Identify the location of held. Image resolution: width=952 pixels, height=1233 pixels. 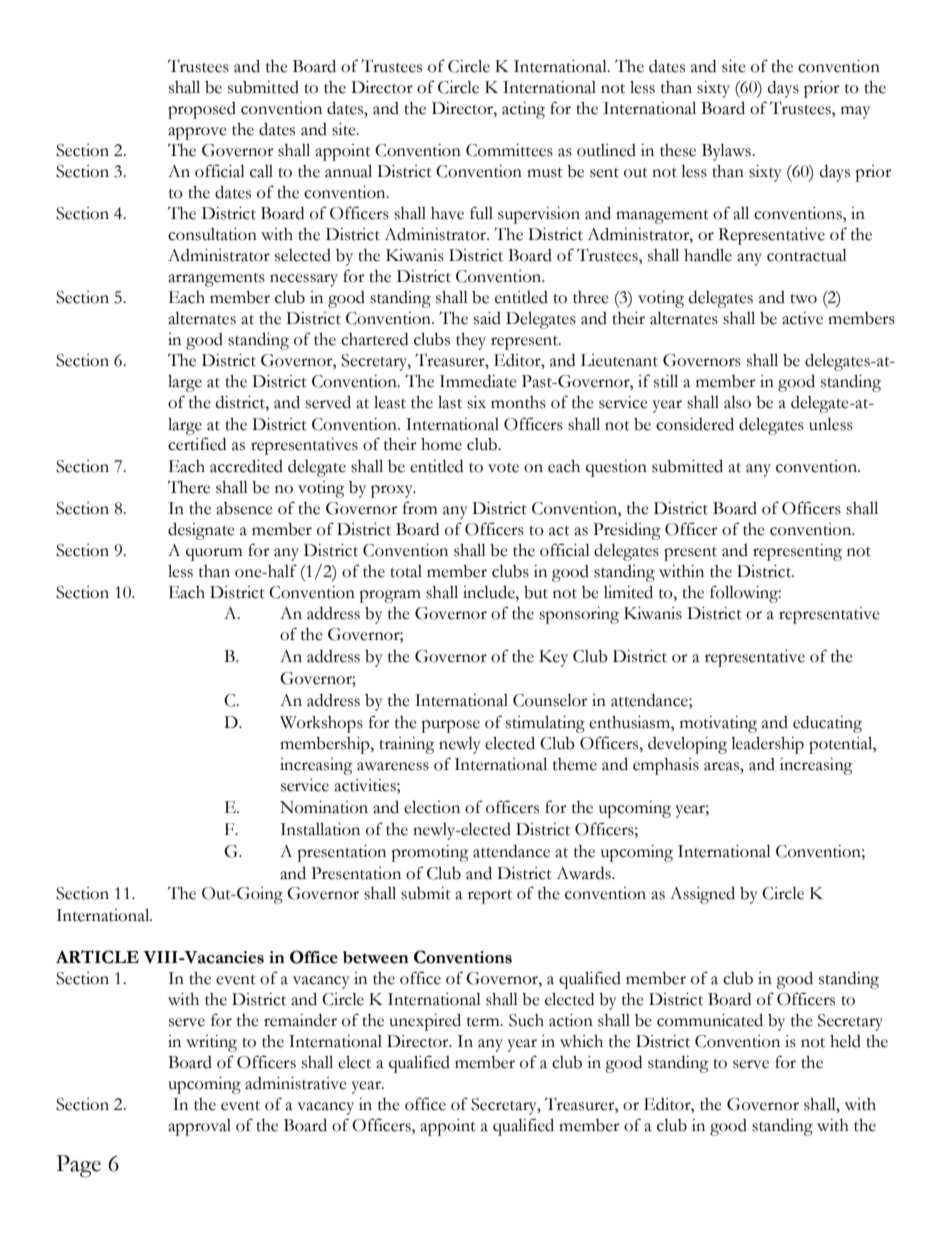
(845, 1041).
